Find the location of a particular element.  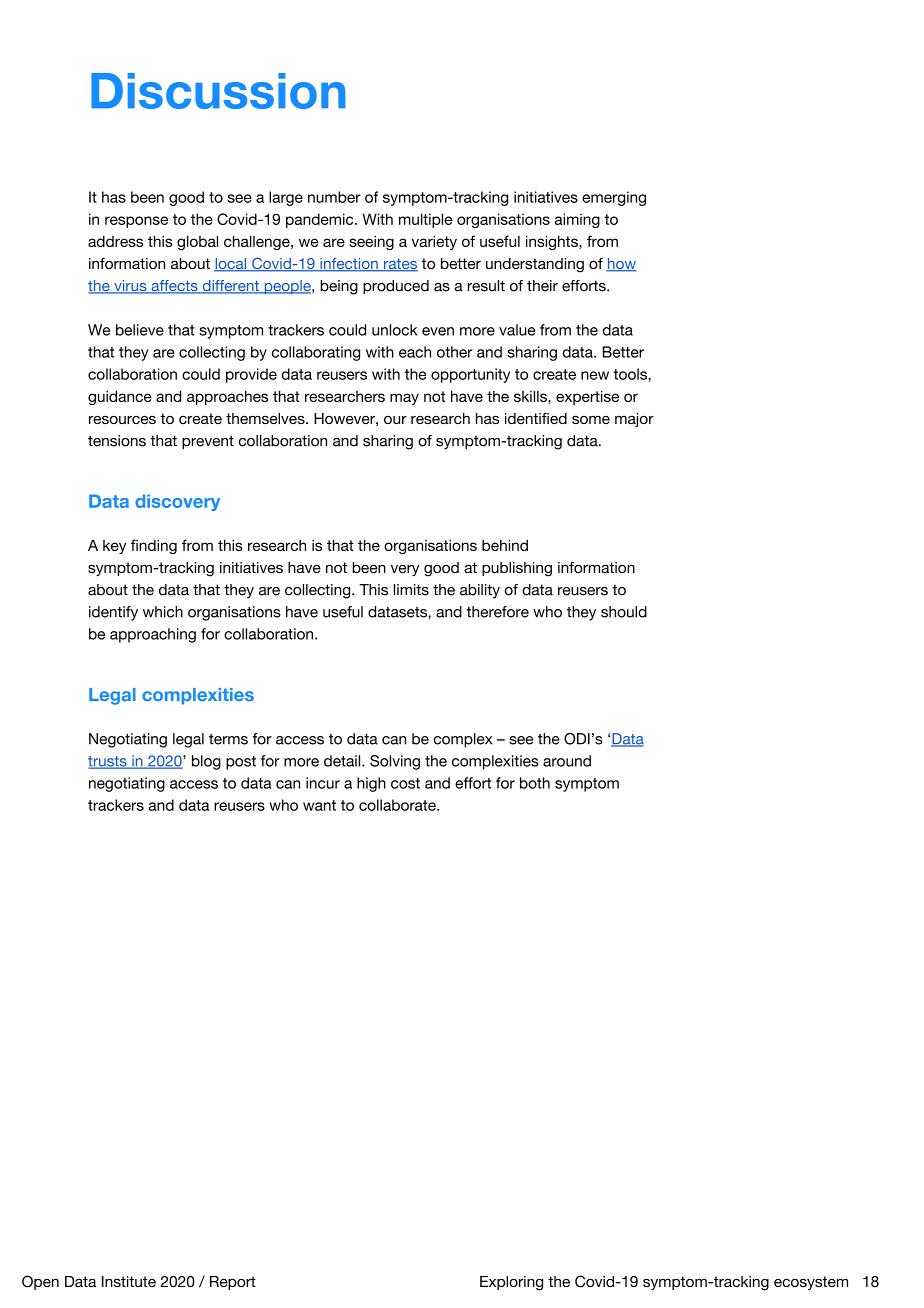

Discussion is located at coordinates (218, 91).
